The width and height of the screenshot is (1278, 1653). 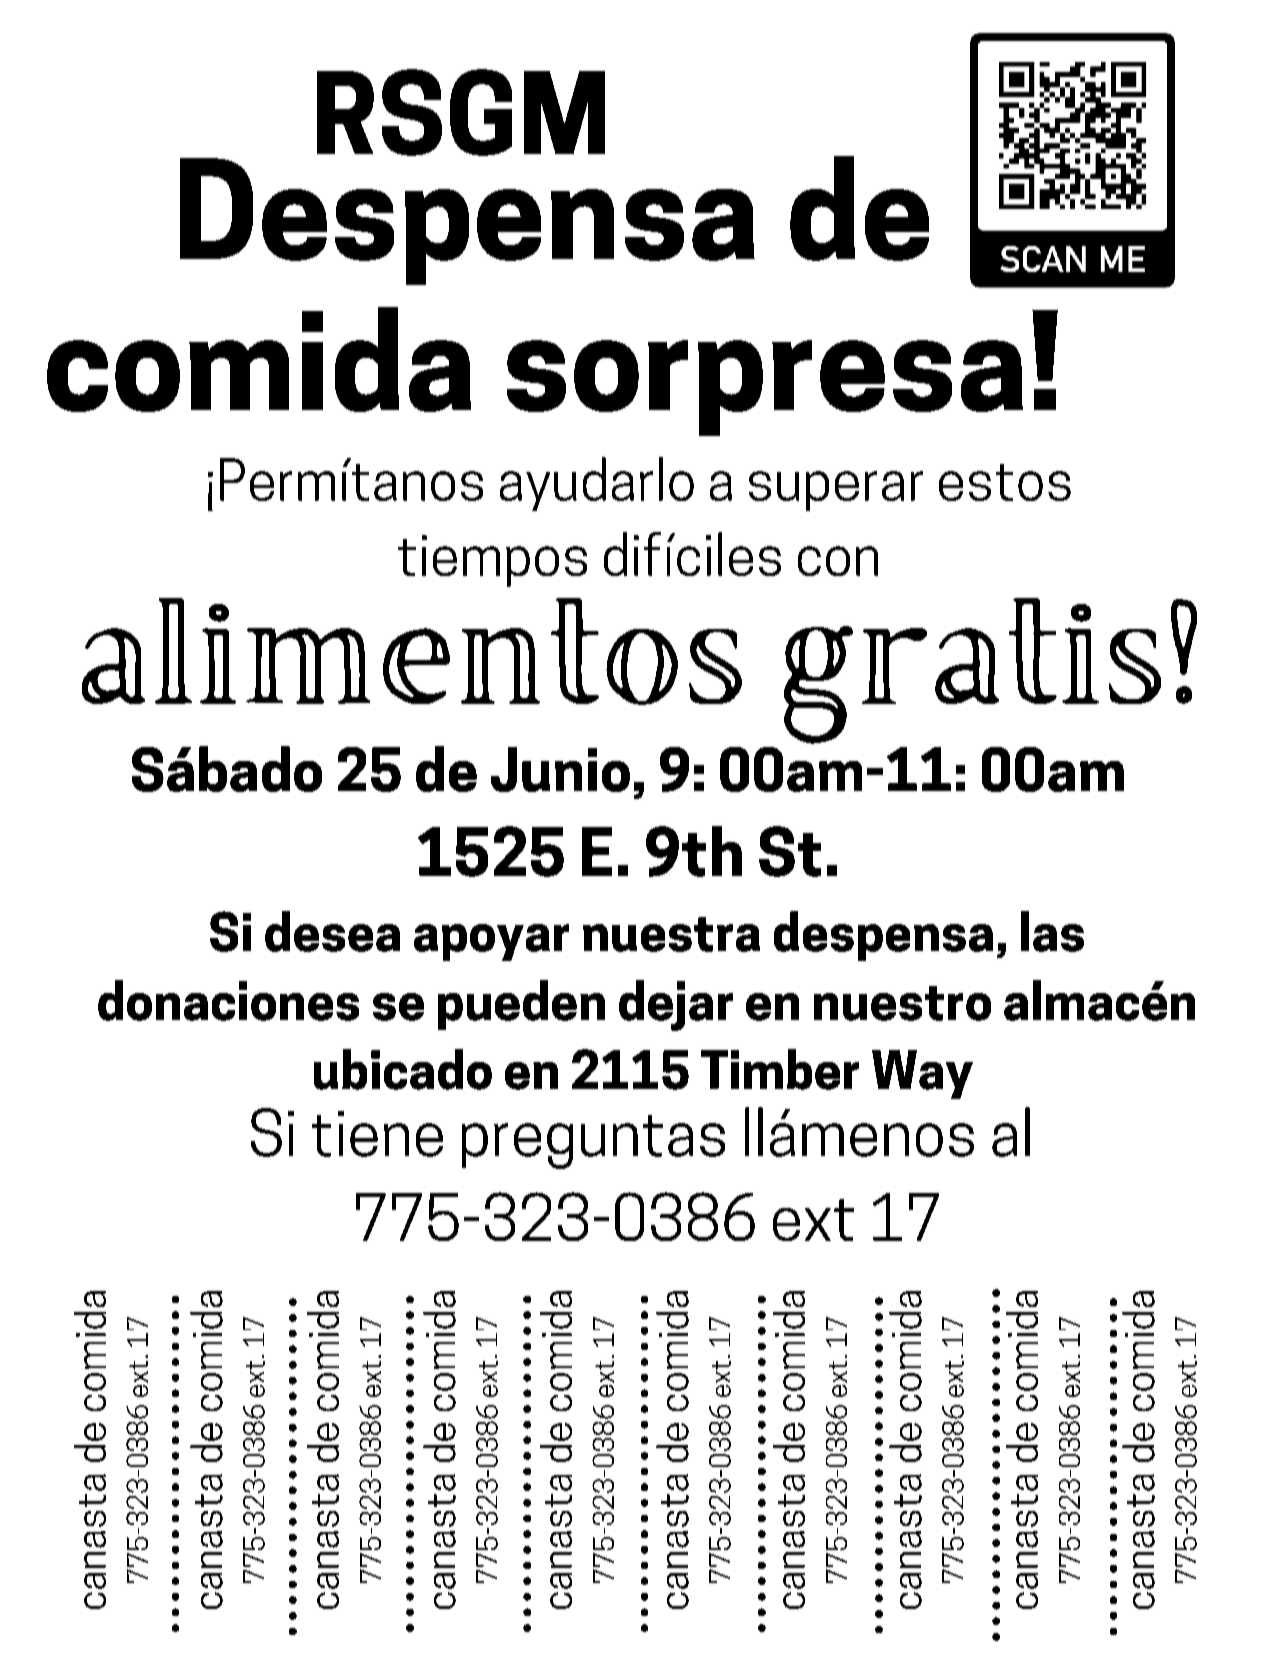 What do you see at coordinates (1005, 482) in the screenshot?
I see `estos` at bounding box center [1005, 482].
